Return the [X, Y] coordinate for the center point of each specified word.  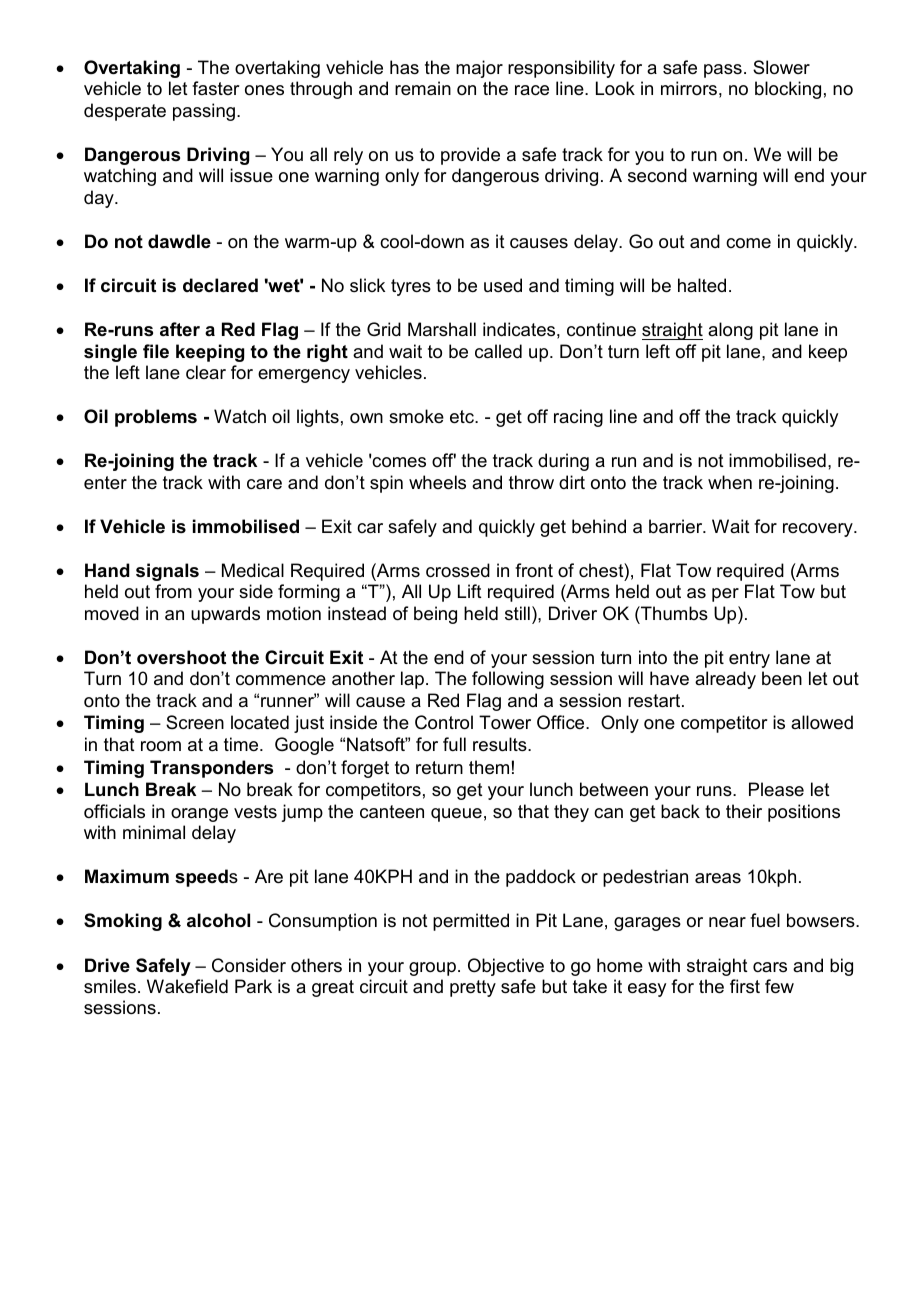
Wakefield [187, 986]
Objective [506, 967]
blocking [788, 90]
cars [770, 967]
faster [215, 88]
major [479, 69]
